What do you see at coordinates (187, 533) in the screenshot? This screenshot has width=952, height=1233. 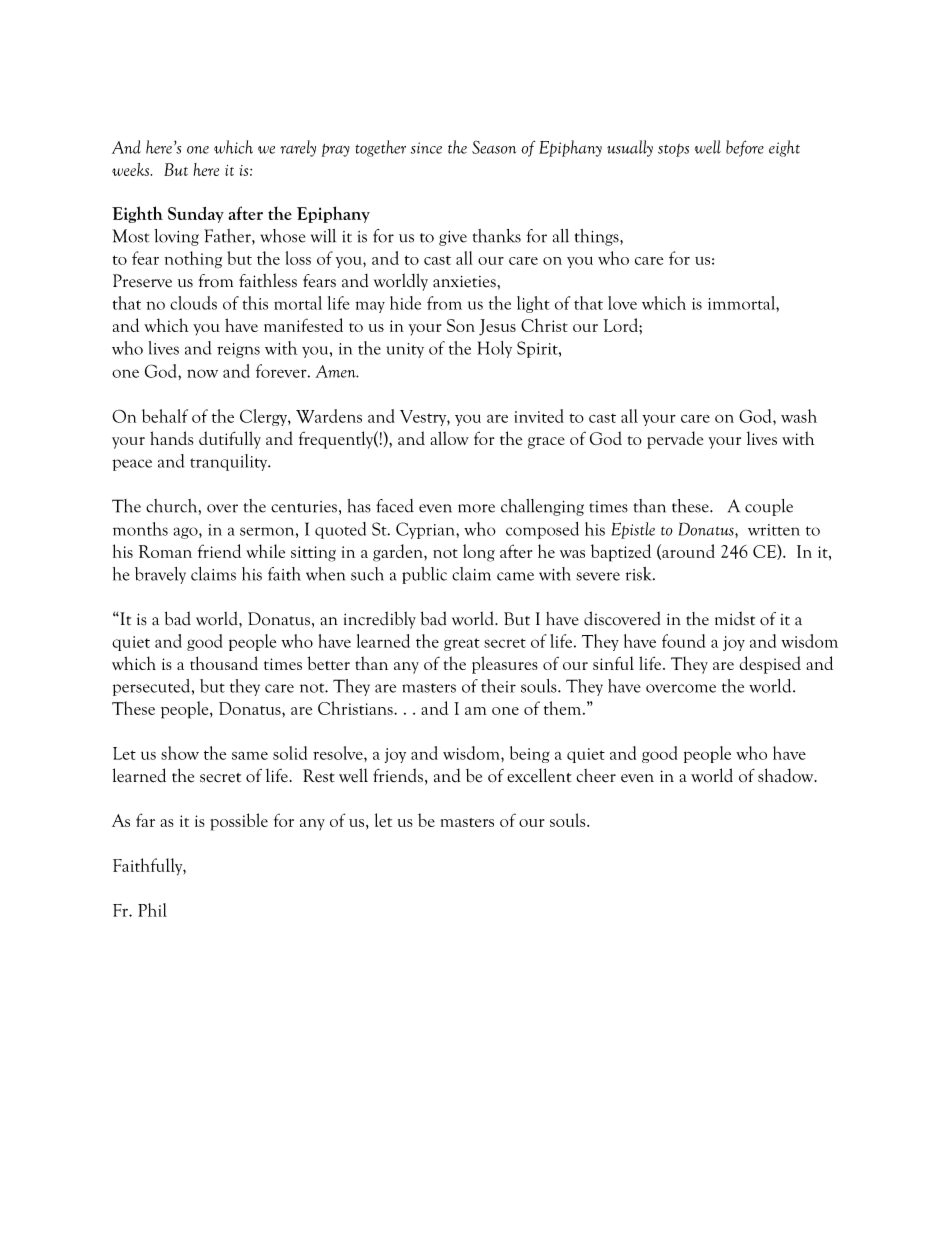 I see `ago` at bounding box center [187, 533].
